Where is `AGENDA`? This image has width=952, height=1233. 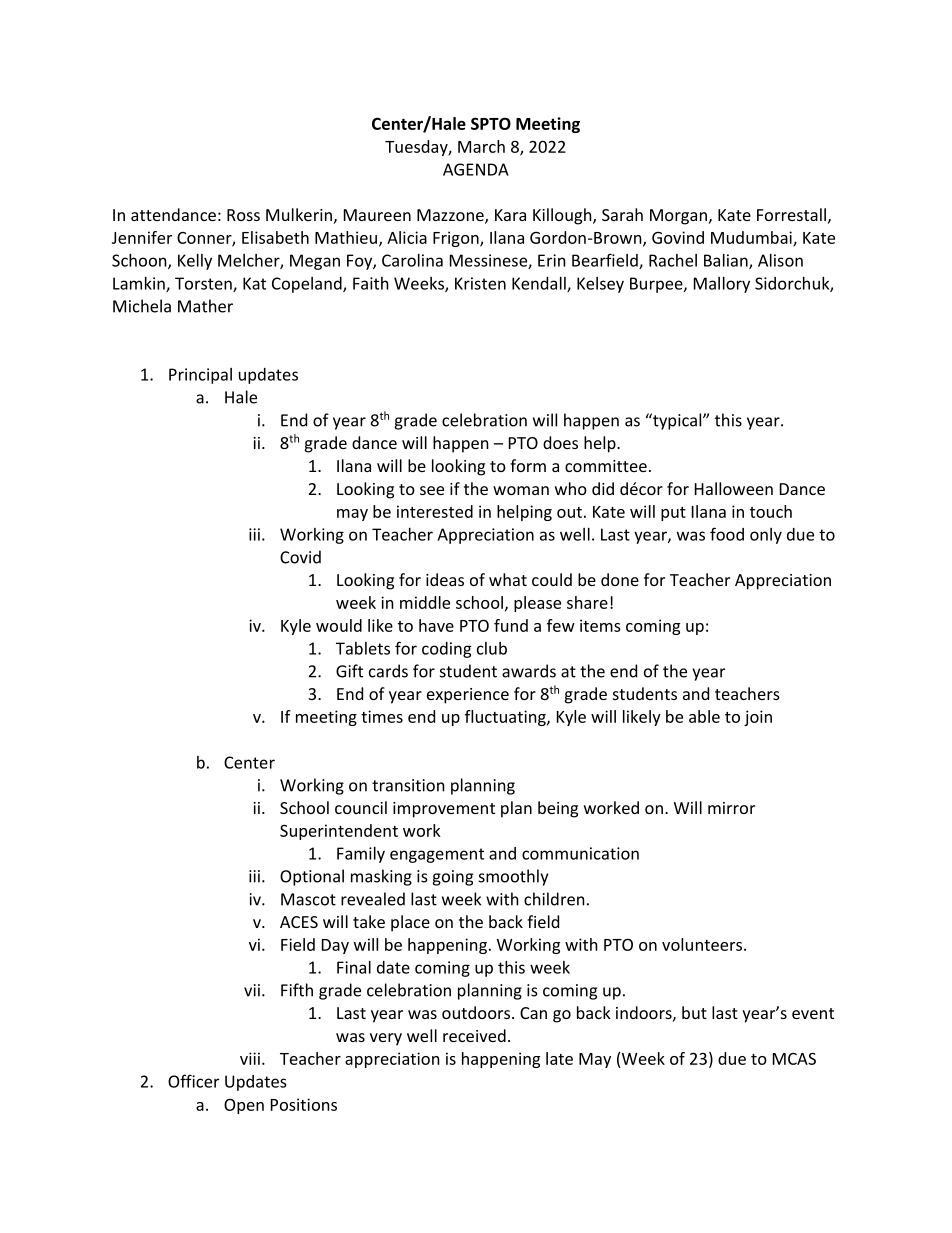
AGENDA is located at coordinates (476, 169).
